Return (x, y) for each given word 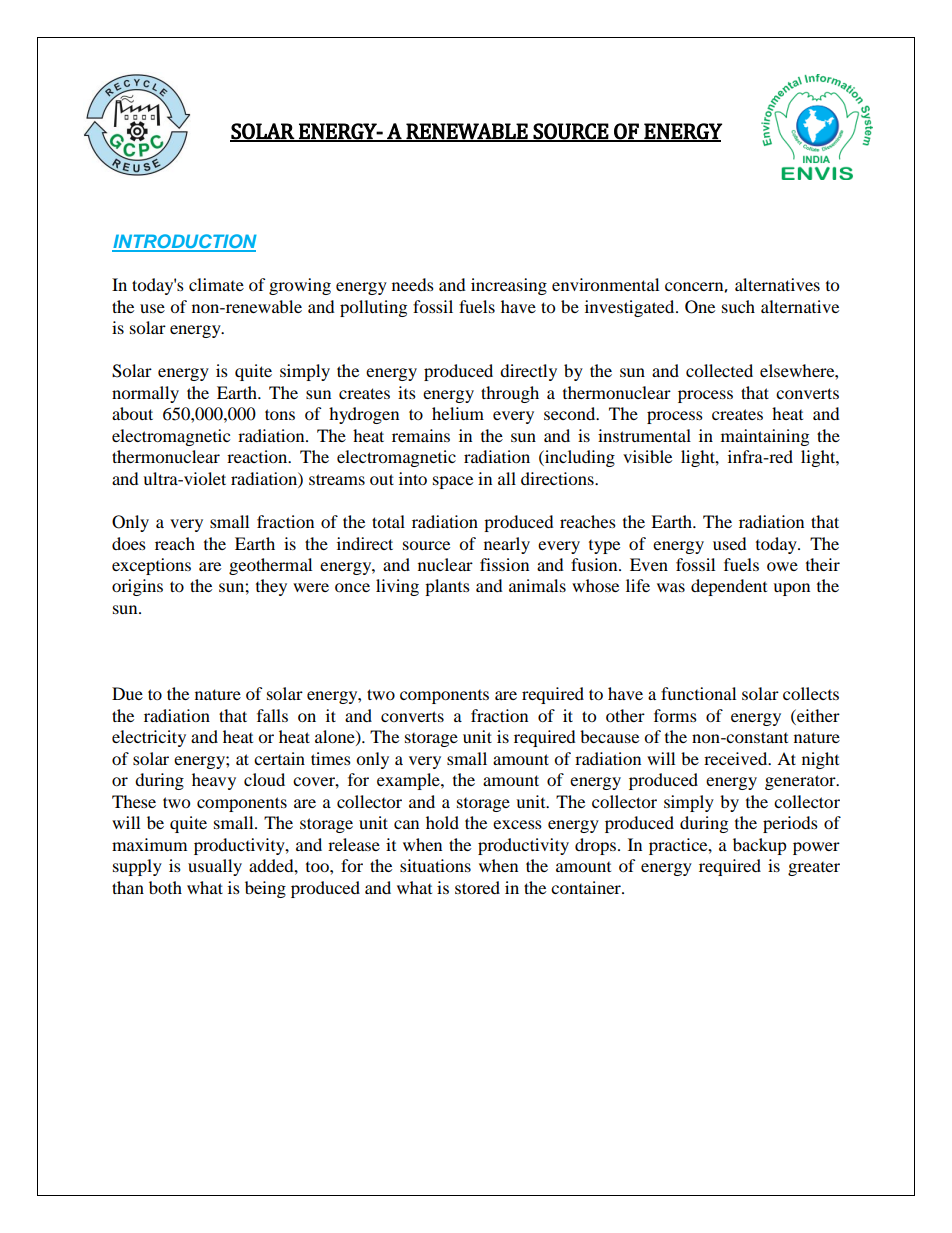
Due (127, 693)
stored (477, 887)
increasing (509, 286)
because (609, 736)
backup (760, 846)
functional (698, 693)
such (738, 306)
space (453, 482)
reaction (258, 456)
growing (300, 286)
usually (215, 867)
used (730, 543)
